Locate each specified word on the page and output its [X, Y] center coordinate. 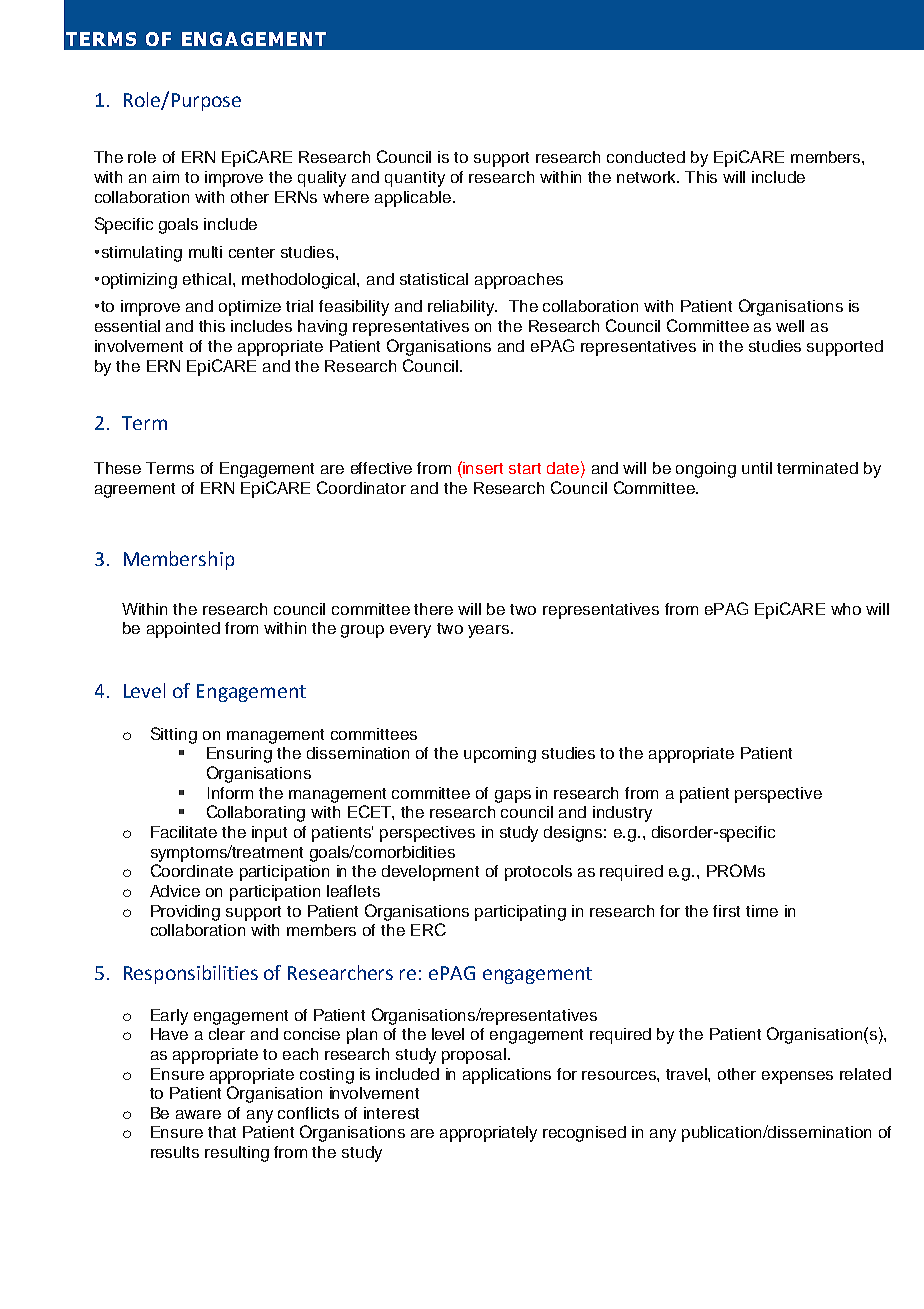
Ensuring [239, 755]
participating [520, 913]
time [762, 911]
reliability [462, 308]
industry [622, 814]
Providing [185, 913]
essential [127, 326]
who [846, 609]
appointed [183, 630]
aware [198, 1114]
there [433, 609]
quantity [415, 179]
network [648, 177]
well [790, 326]
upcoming [500, 755]
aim [166, 177]
